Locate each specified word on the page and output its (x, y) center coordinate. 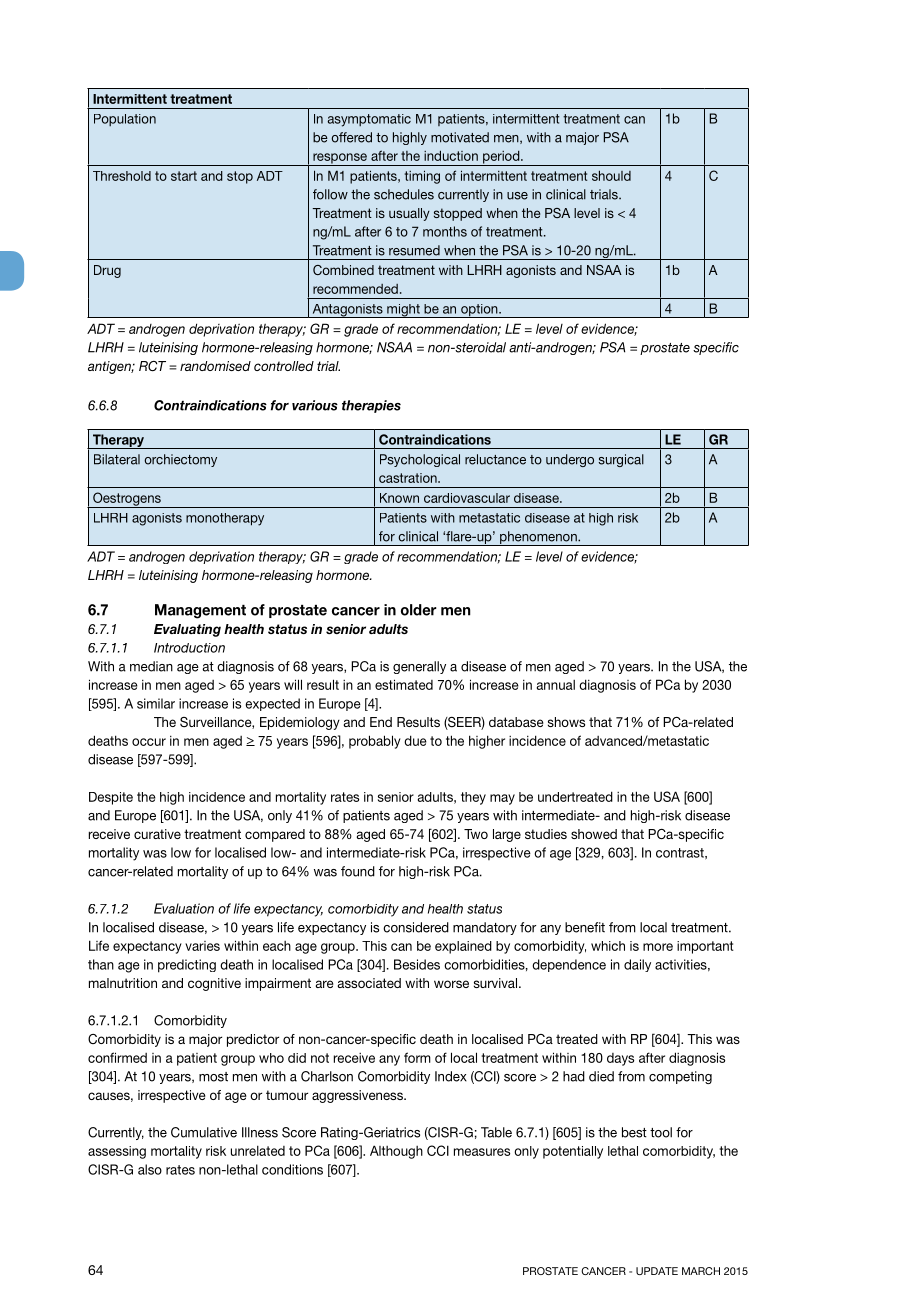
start (184, 176)
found (358, 871)
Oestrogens (127, 500)
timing (422, 177)
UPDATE (657, 1271)
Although (396, 1152)
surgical (621, 460)
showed (594, 834)
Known (399, 498)
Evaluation (184, 908)
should (611, 175)
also (150, 1169)
